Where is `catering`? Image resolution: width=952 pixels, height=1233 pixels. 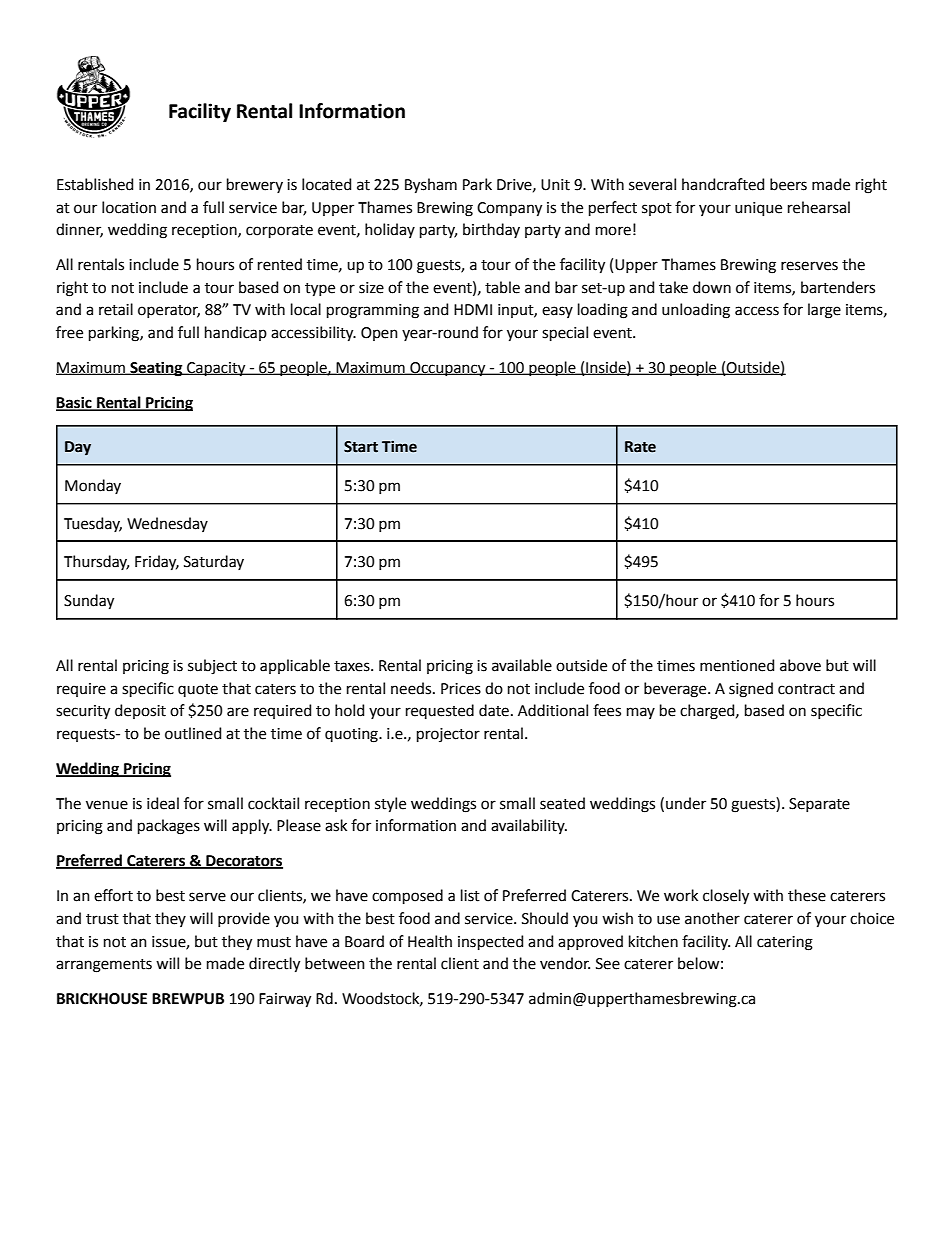 catering is located at coordinates (785, 943).
